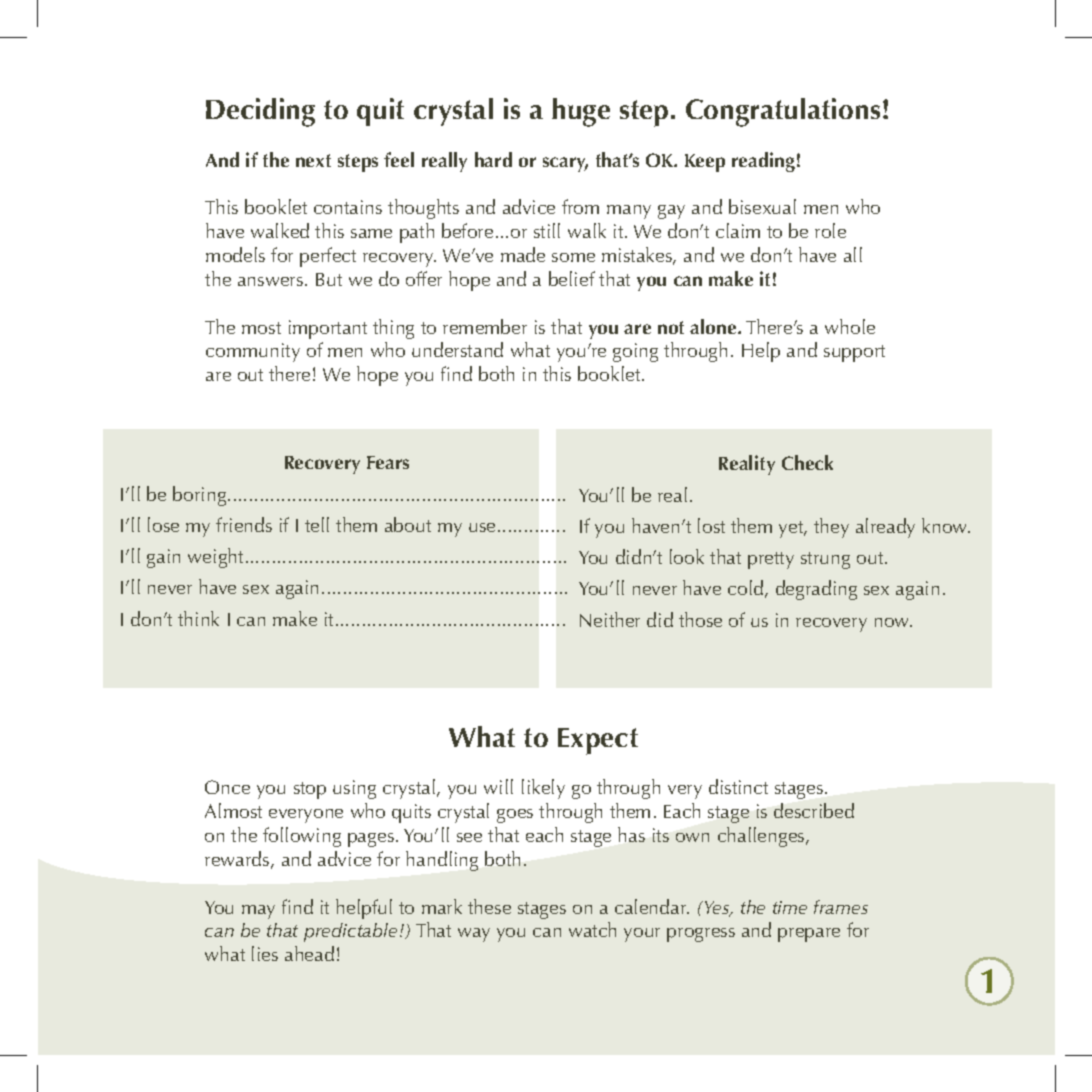 This image has height=1092, width=1092. I want to click on whole, so click(850, 326).
